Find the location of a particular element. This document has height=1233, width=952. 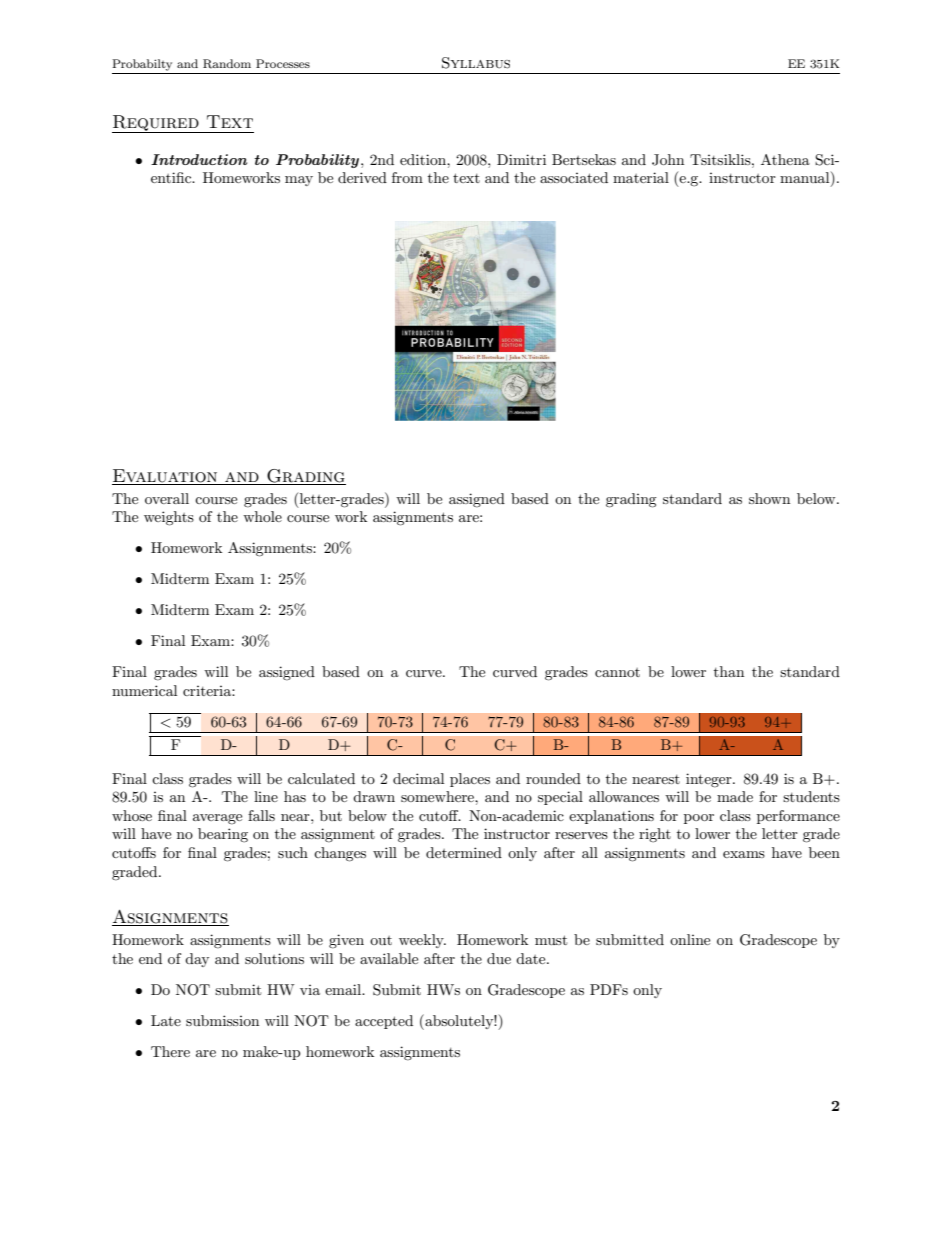

made is located at coordinates (735, 796).
